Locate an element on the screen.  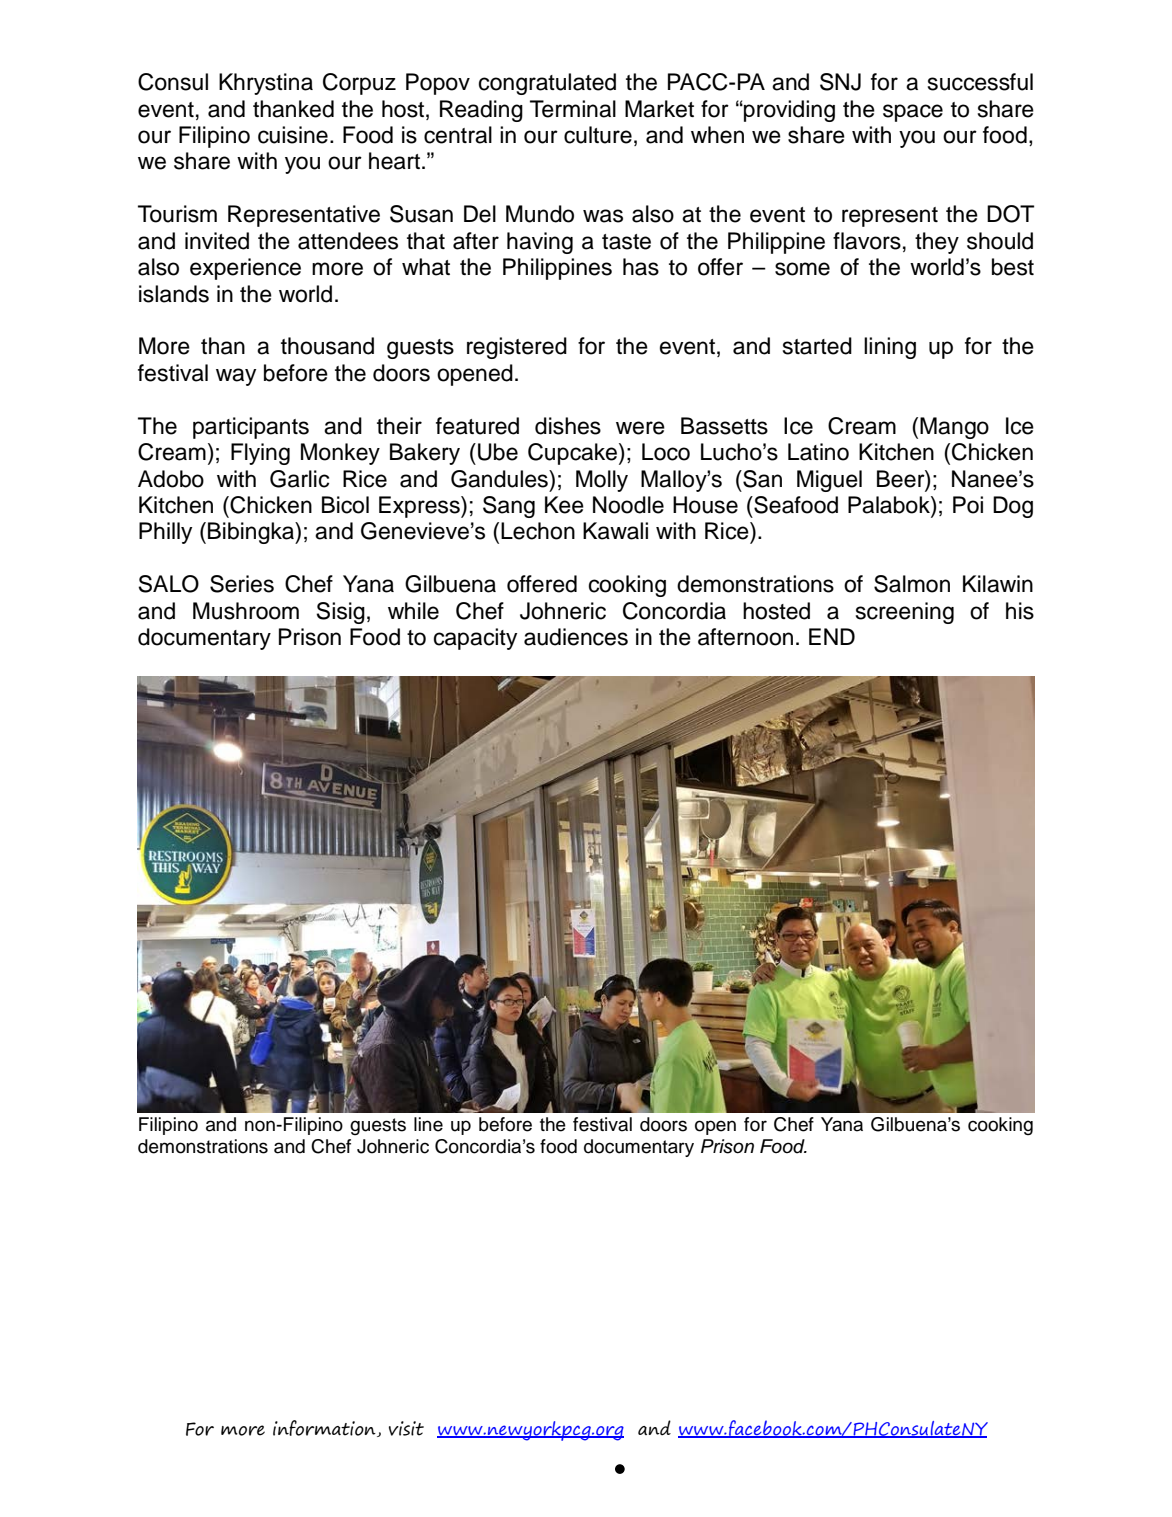
culture is located at coordinates (598, 135).
